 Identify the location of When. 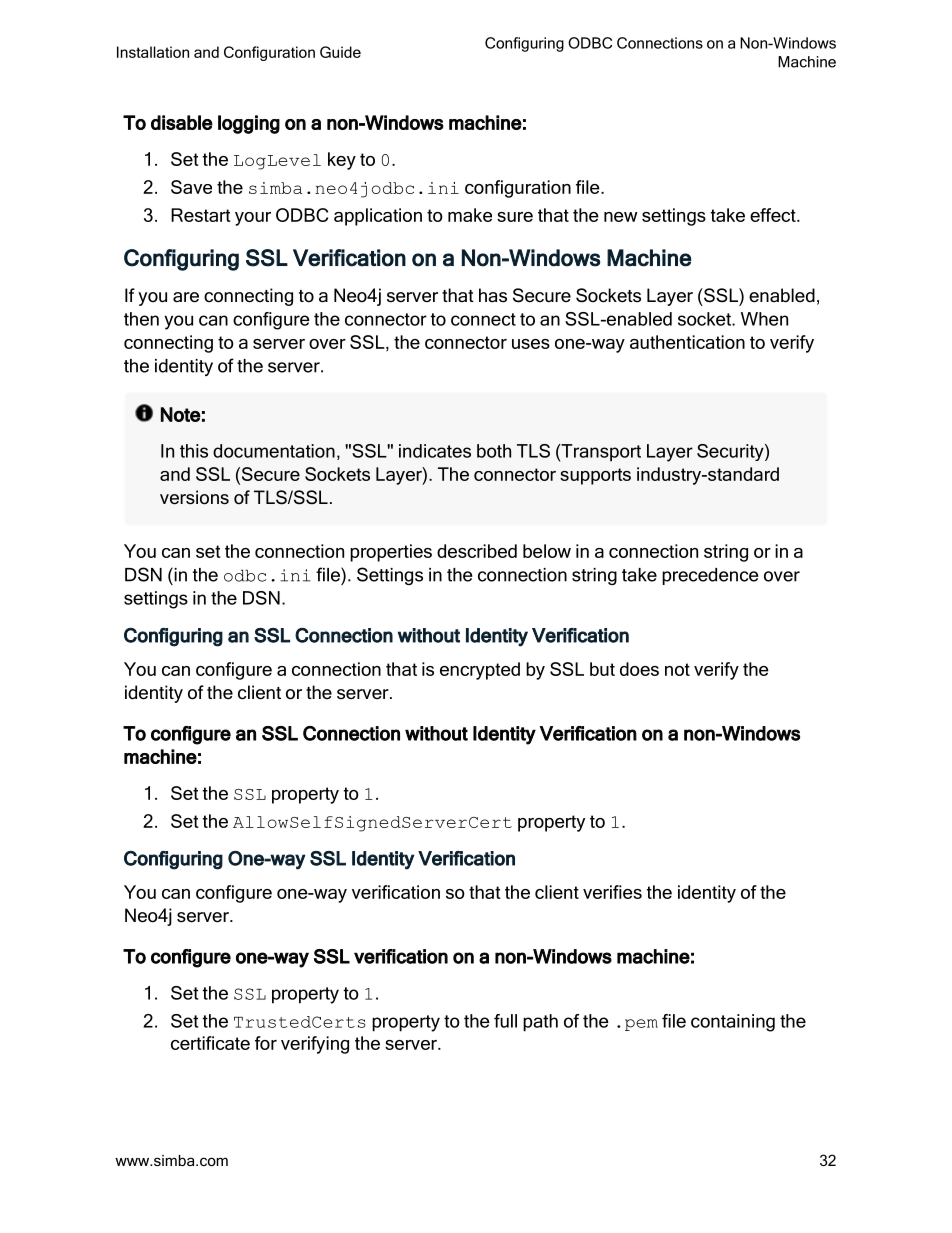
(764, 319).
